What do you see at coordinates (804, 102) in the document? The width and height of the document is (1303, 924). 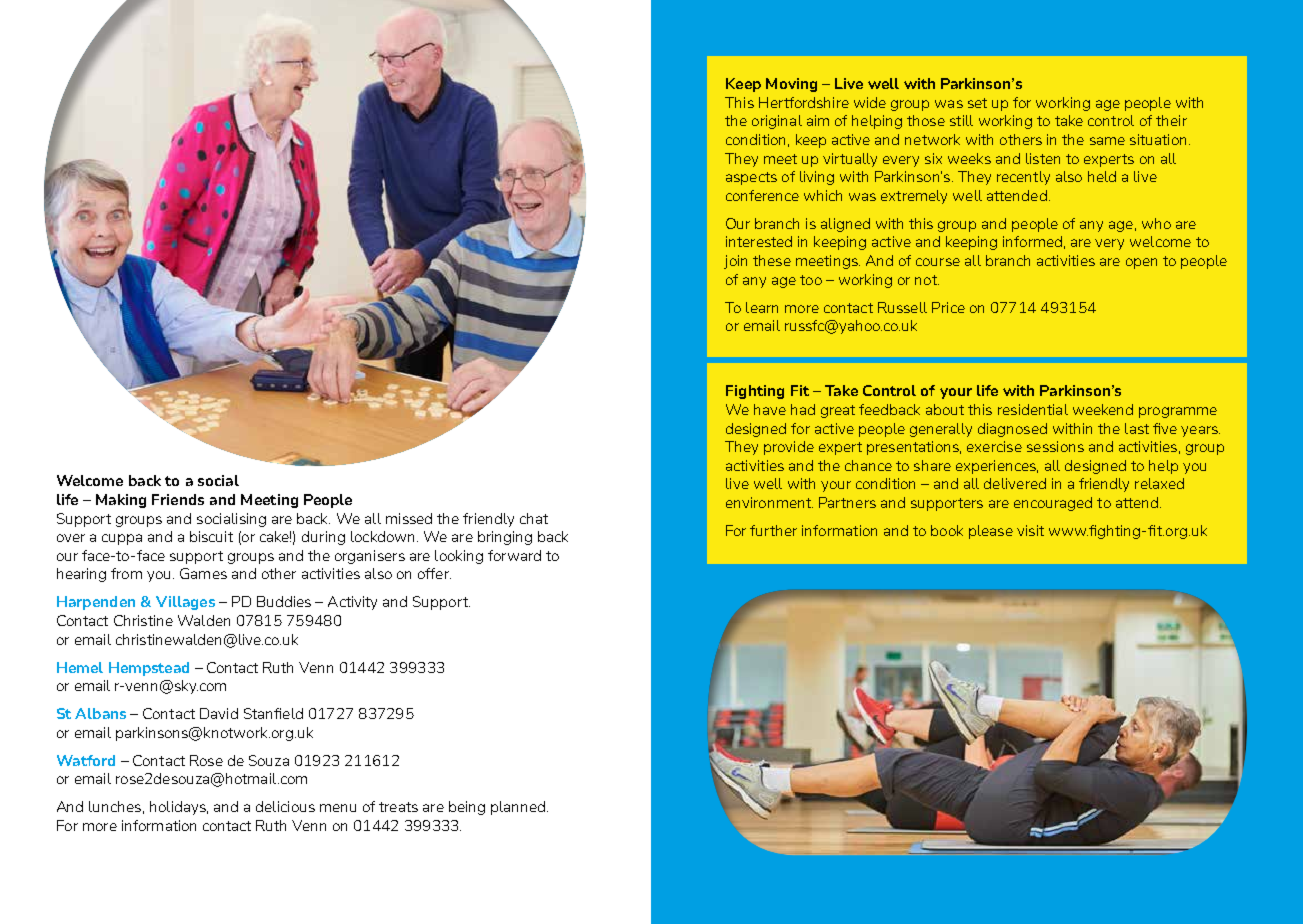 I see `Hertfordshire` at bounding box center [804, 102].
